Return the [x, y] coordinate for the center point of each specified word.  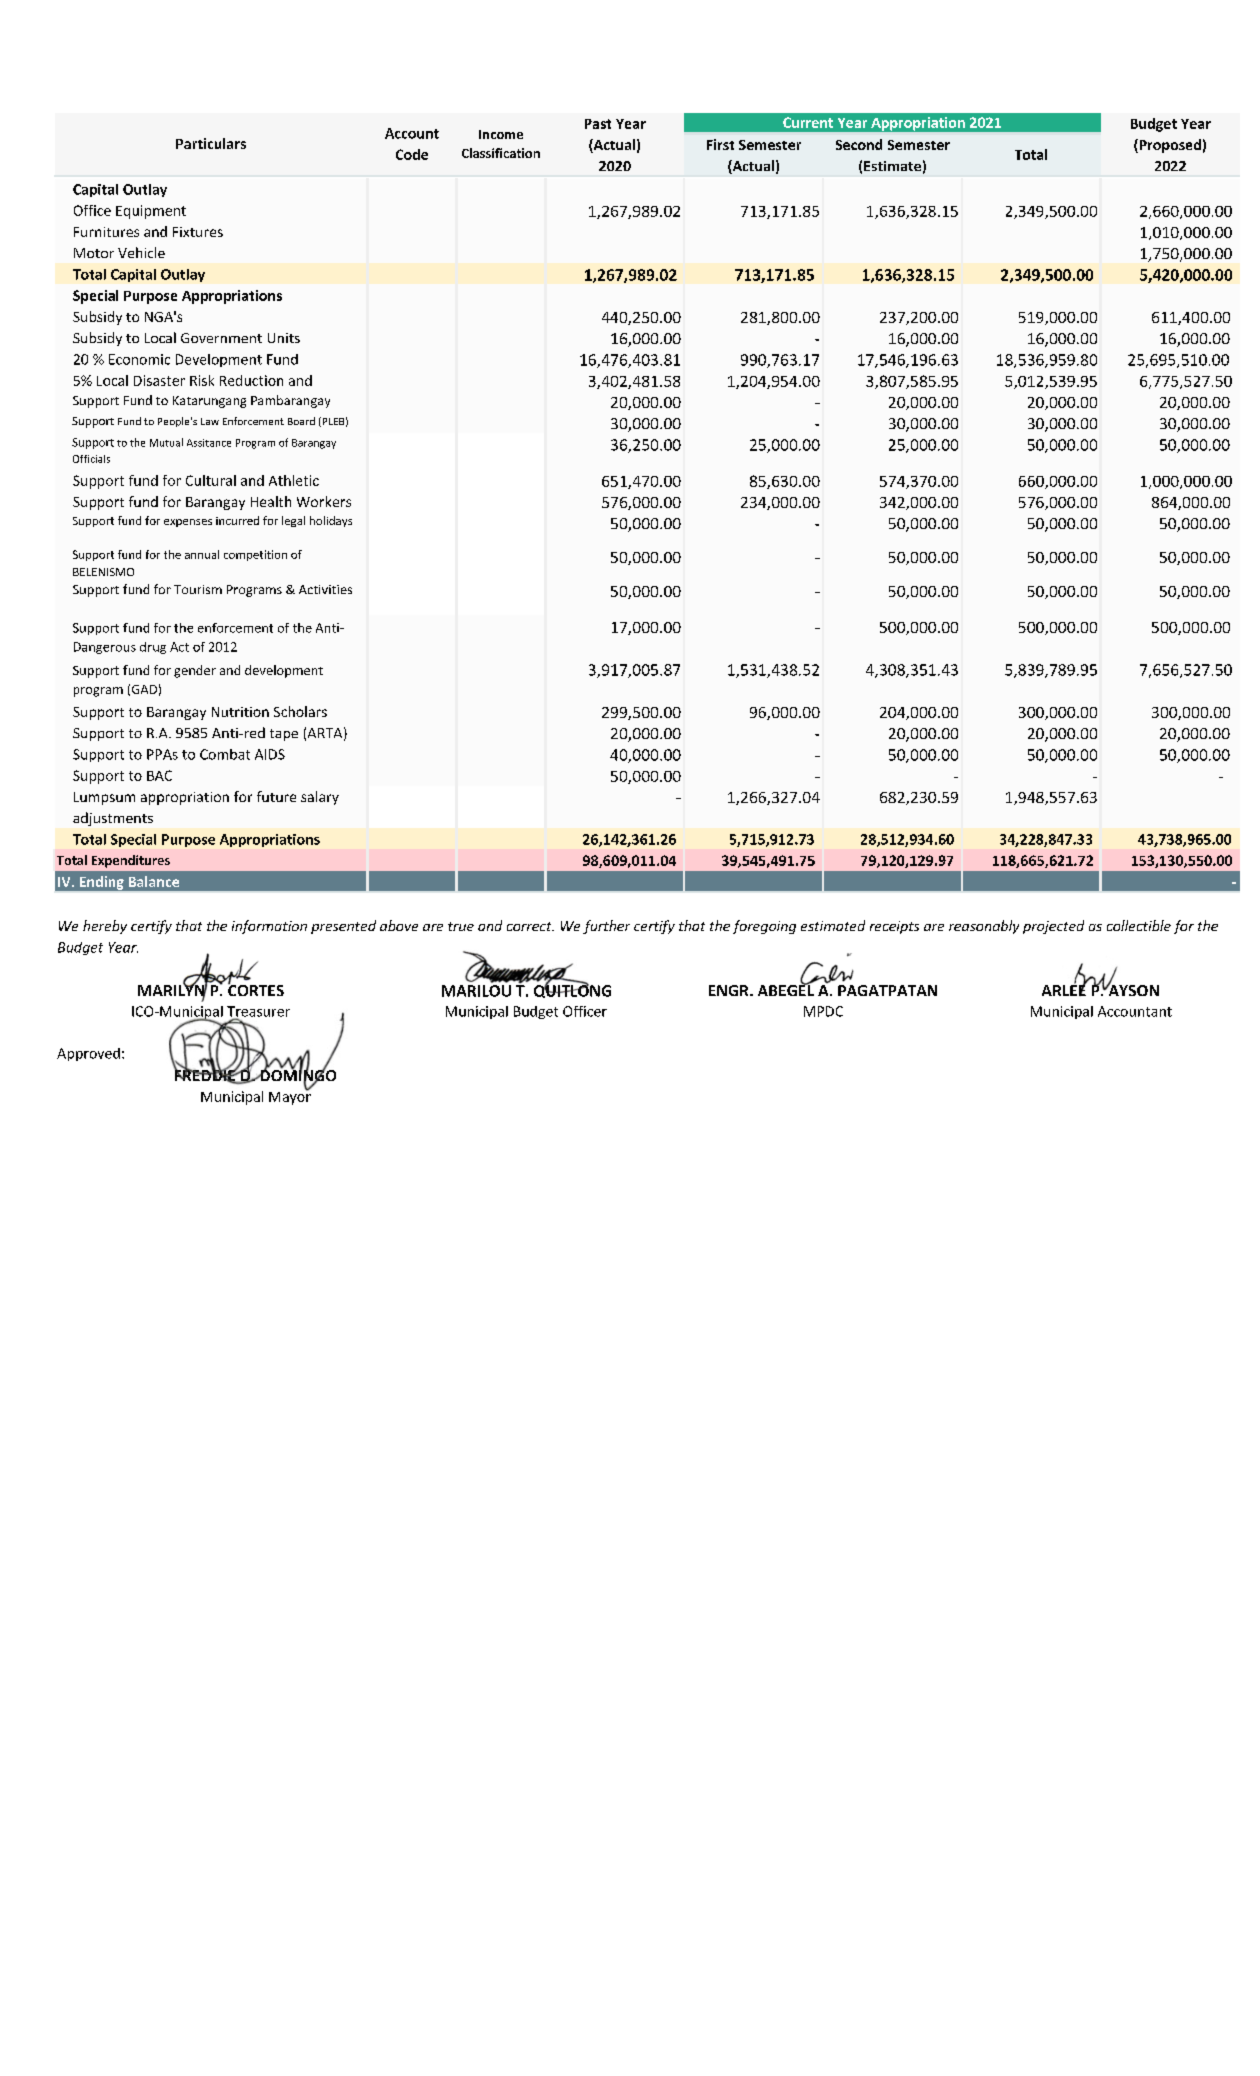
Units [284, 338]
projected [1053, 927]
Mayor [290, 1097]
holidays [331, 521]
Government [221, 338]
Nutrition [240, 712]
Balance [154, 881]
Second [859, 144]
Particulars [211, 143]
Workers [324, 501]
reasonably [984, 927]
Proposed [1169, 146]
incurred [237, 520]
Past [598, 124]
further [606, 927]
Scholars [300, 711]
